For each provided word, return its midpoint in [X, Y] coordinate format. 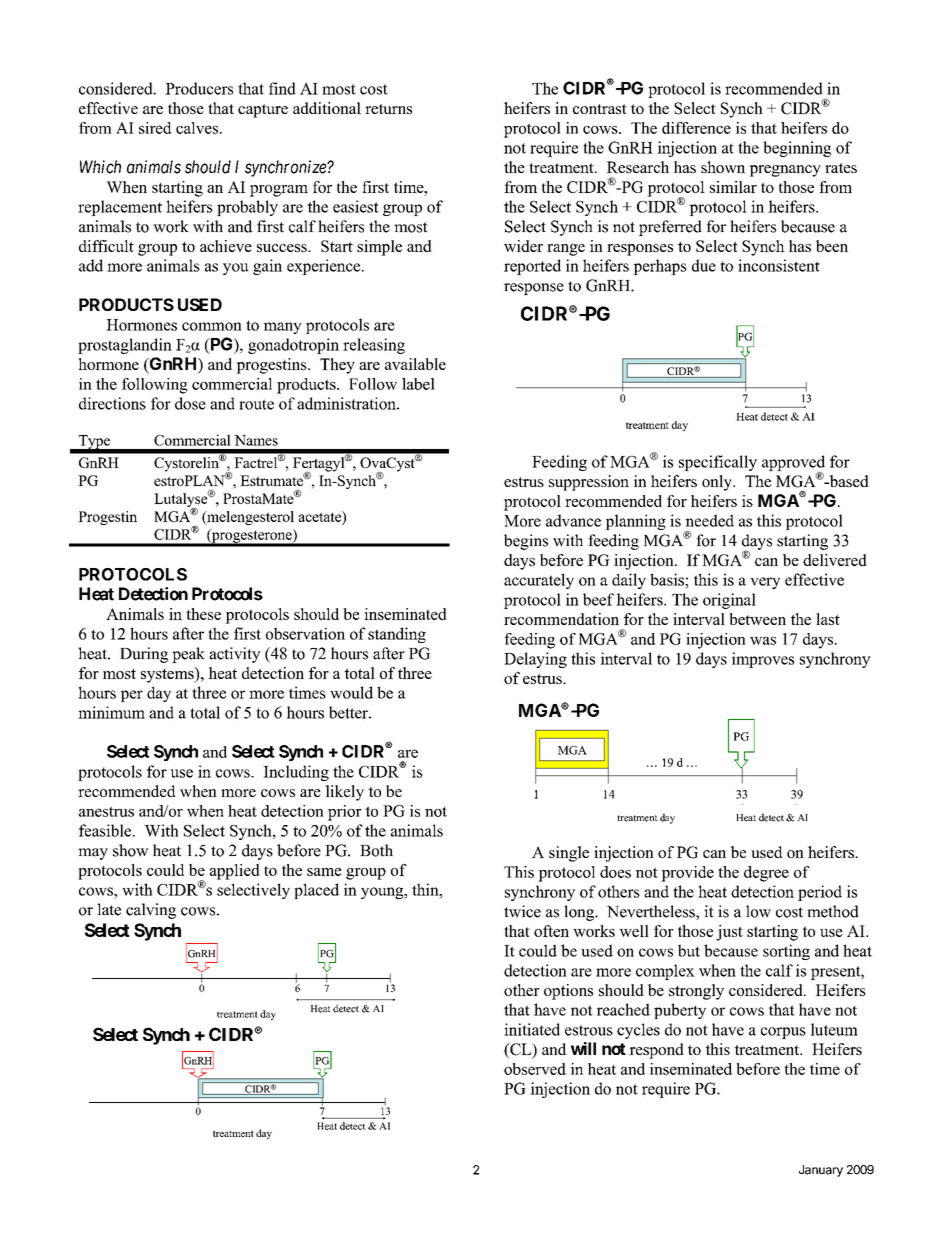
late [109, 909]
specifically [718, 463]
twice [522, 911]
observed [535, 1069]
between [757, 619]
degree [766, 874]
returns [388, 109]
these [203, 614]
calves [197, 128]
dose [190, 403]
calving [151, 911]
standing [397, 635]
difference [696, 128]
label [418, 384]
